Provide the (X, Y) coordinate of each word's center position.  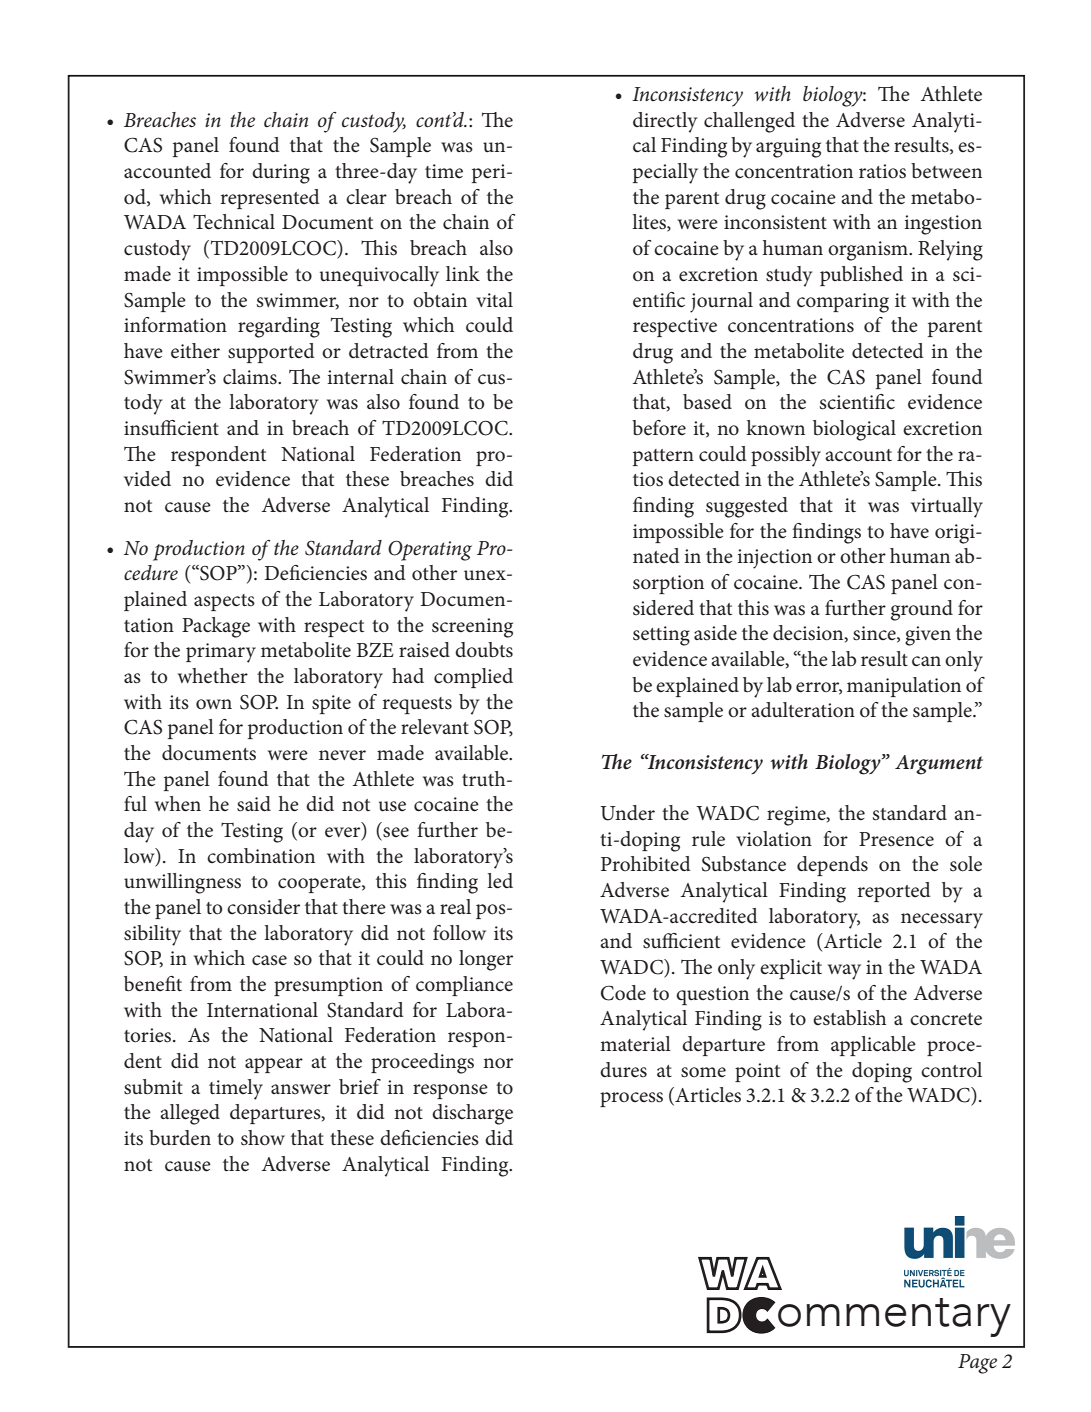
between (946, 171)
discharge (472, 1114)
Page (977, 1364)
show (263, 1138)
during (281, 173)
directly (665, 122)
